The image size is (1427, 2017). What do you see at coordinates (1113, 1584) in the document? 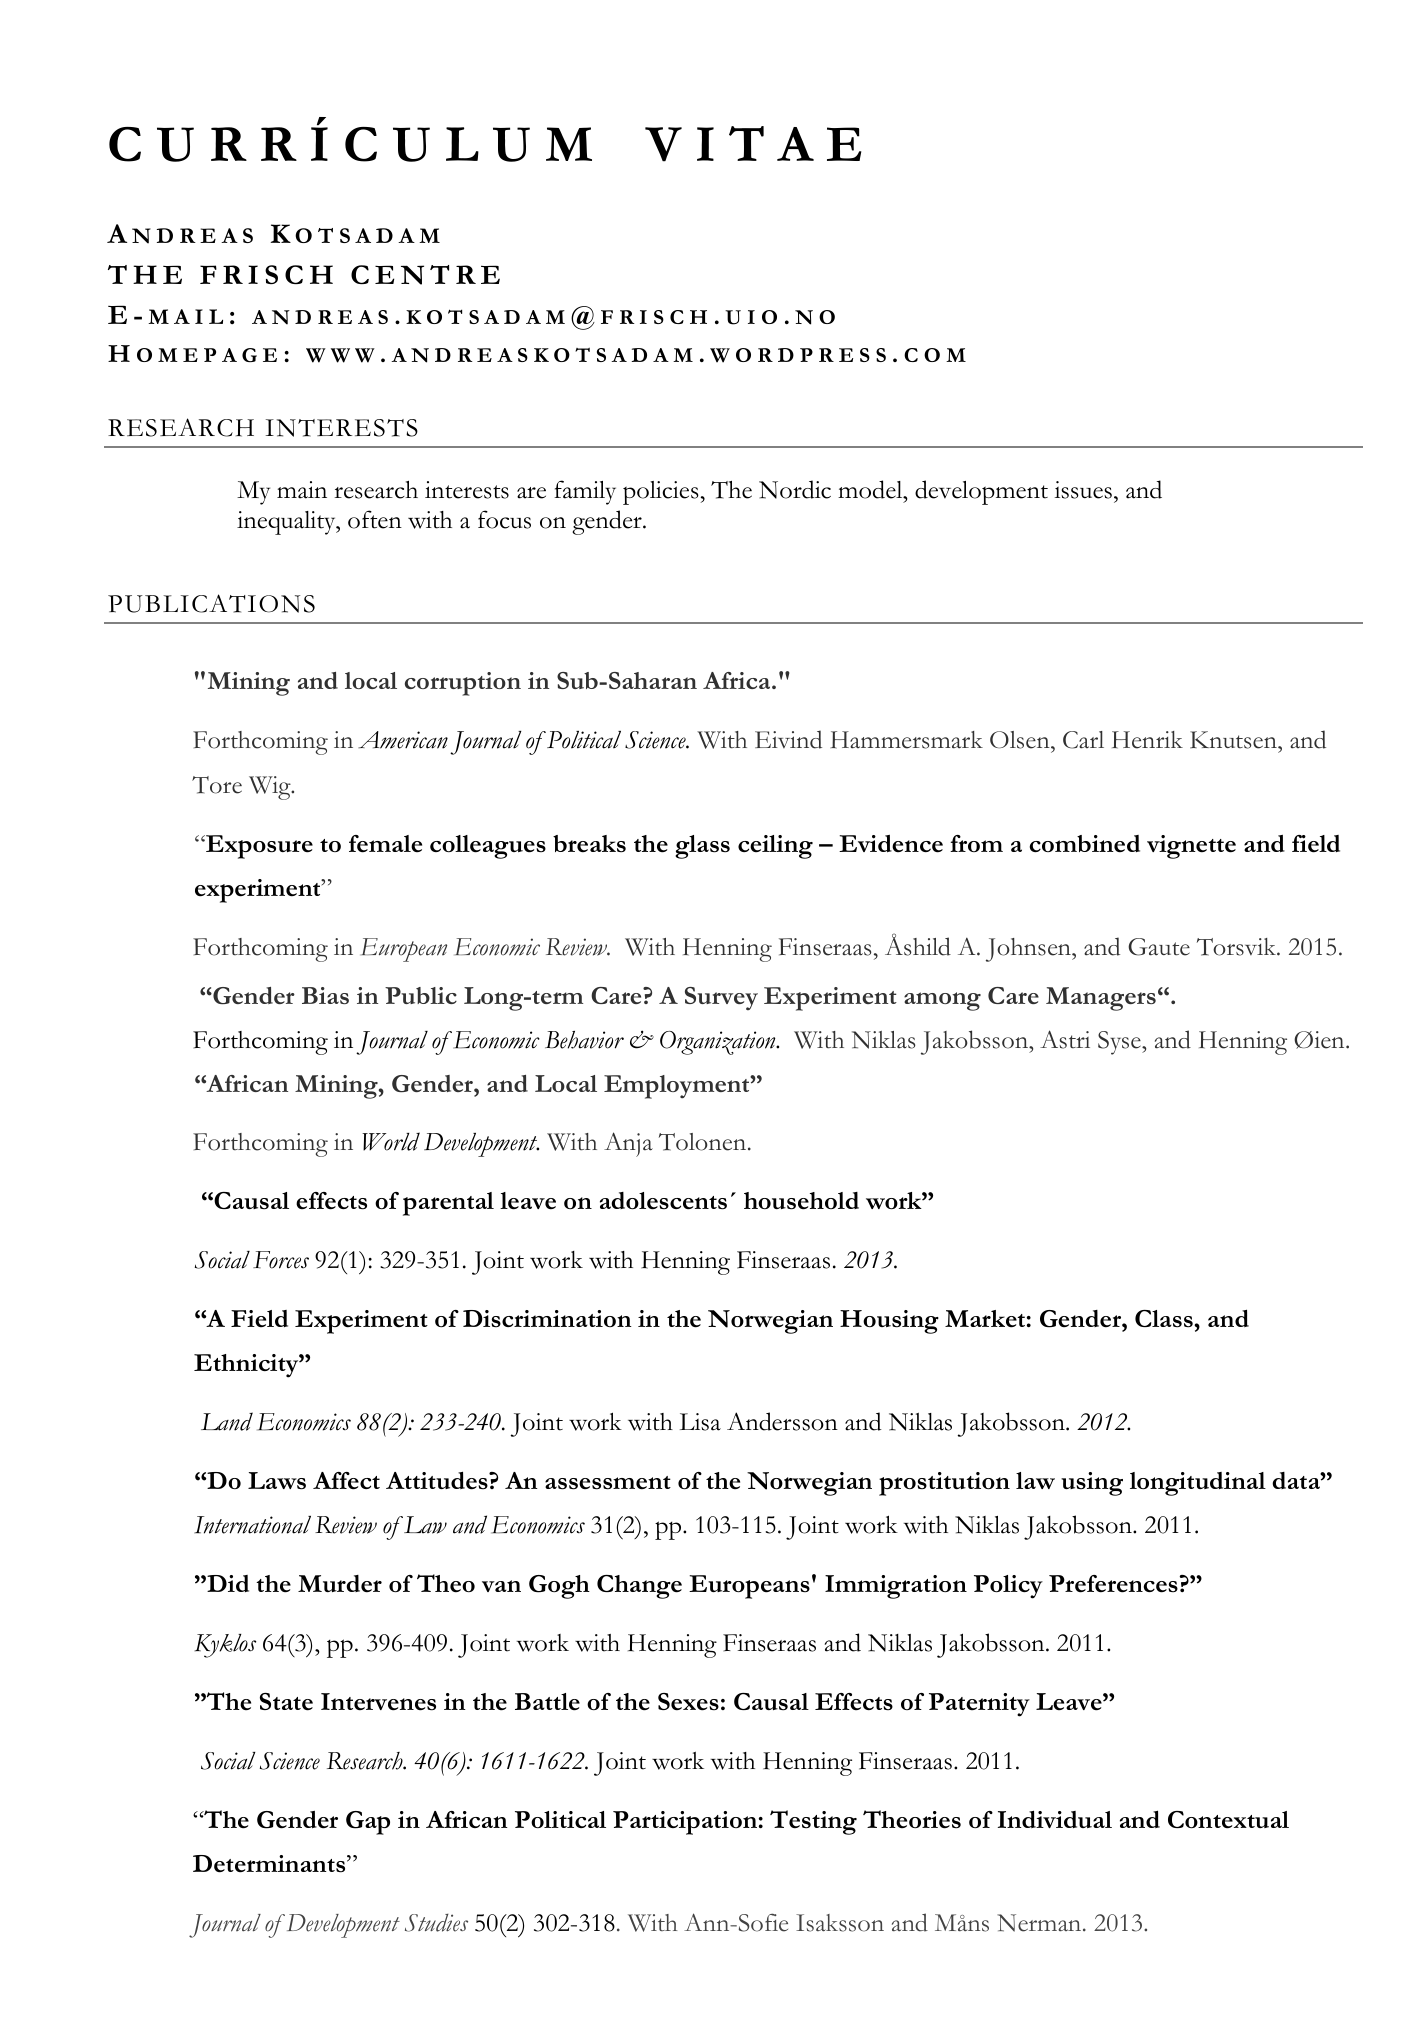
I see `Preferences` at bounding box center [1113, 1584].
